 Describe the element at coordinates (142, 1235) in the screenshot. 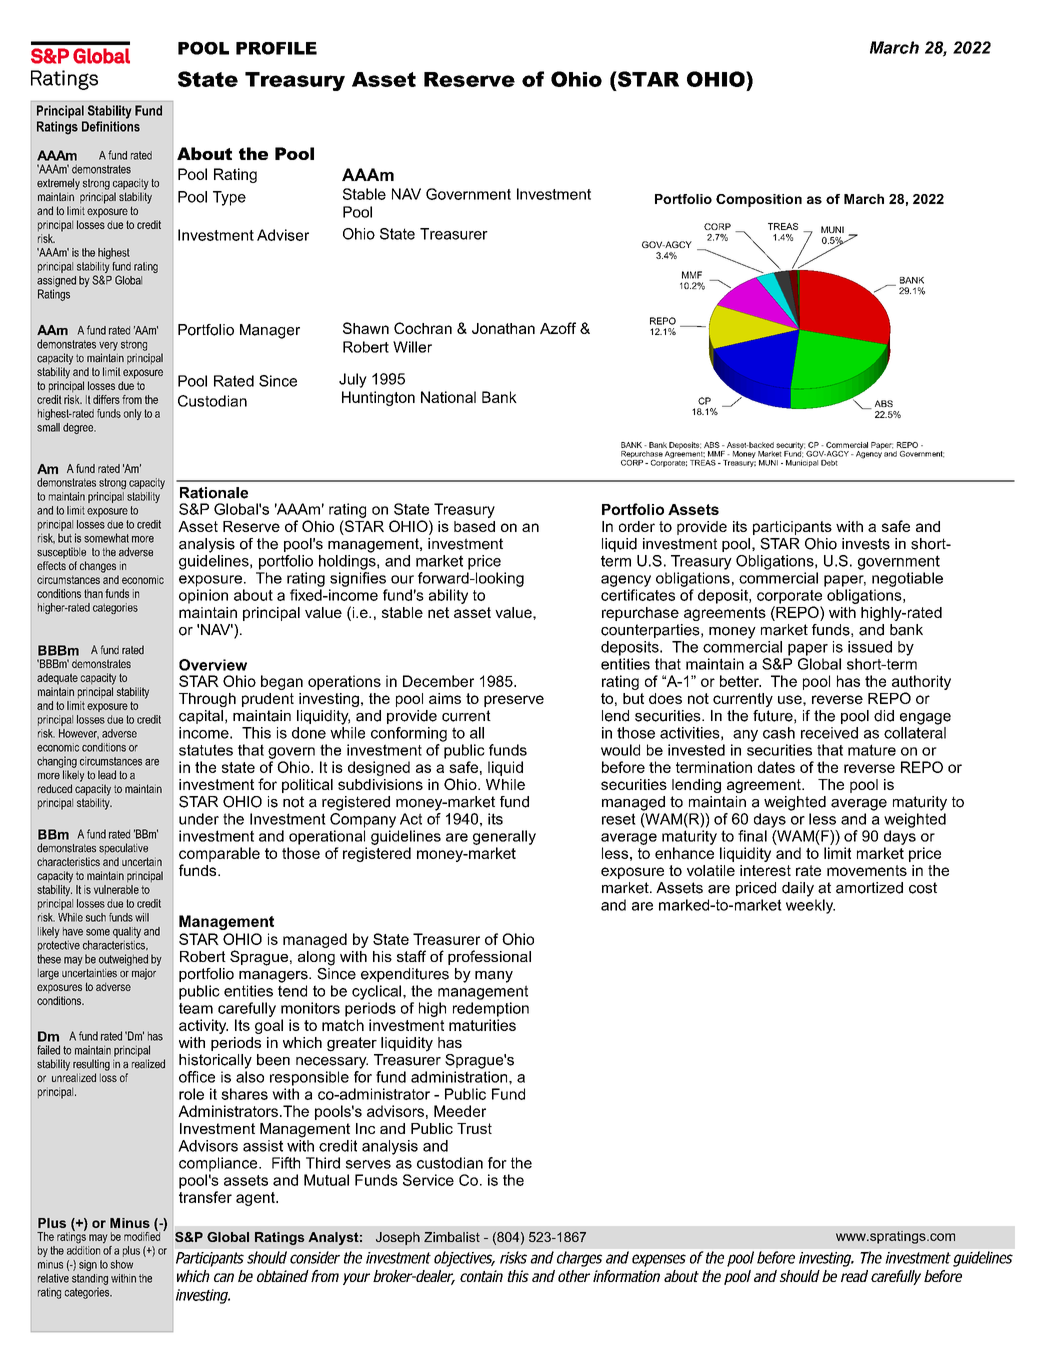

I see `modified` at that location.
